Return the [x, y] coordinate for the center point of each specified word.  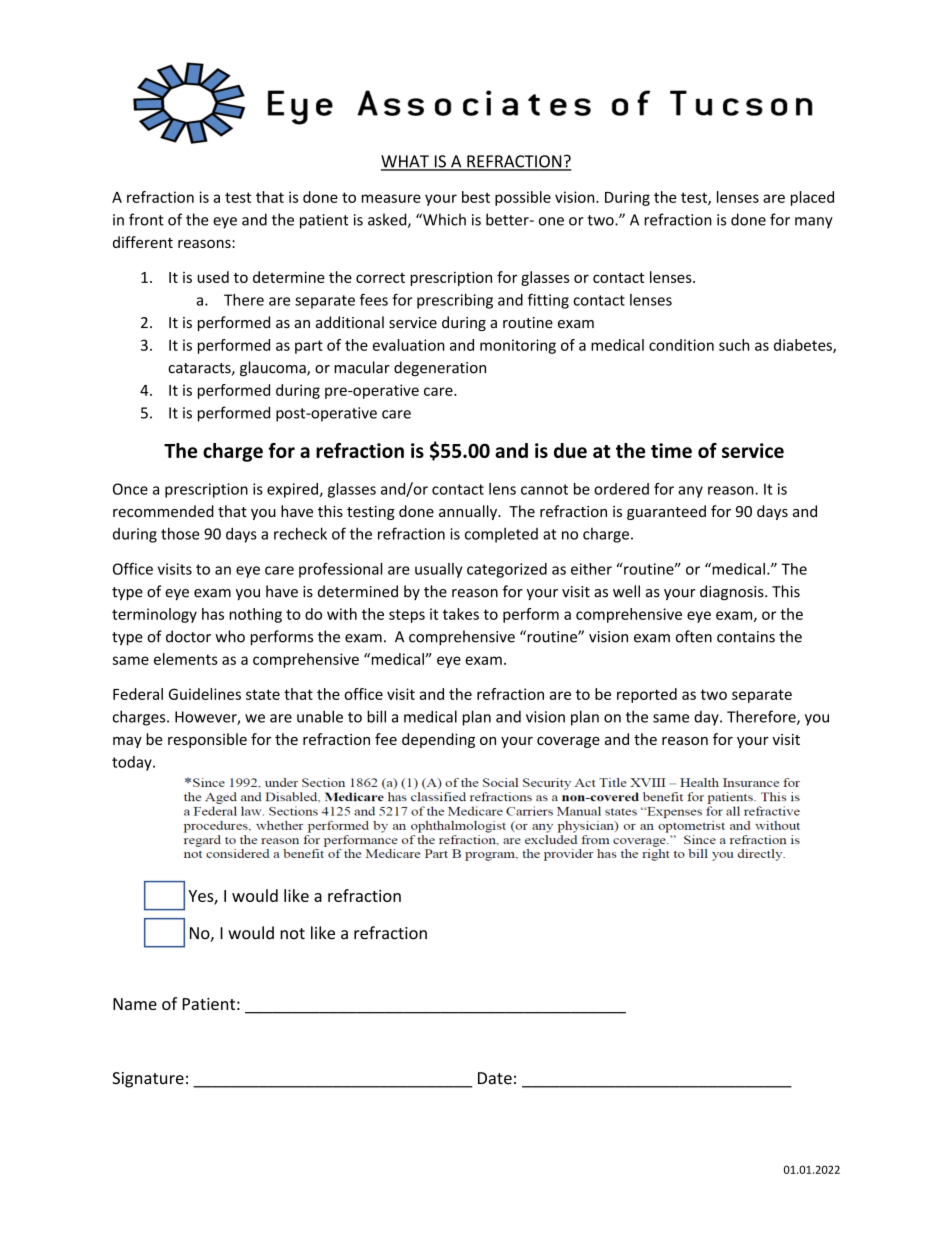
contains [746, 637]
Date [495, 1078]
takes [461, 614]
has [213, 614]
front [146, 219]
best [476, 197]
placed [812, 198]
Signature [148, 1080]
